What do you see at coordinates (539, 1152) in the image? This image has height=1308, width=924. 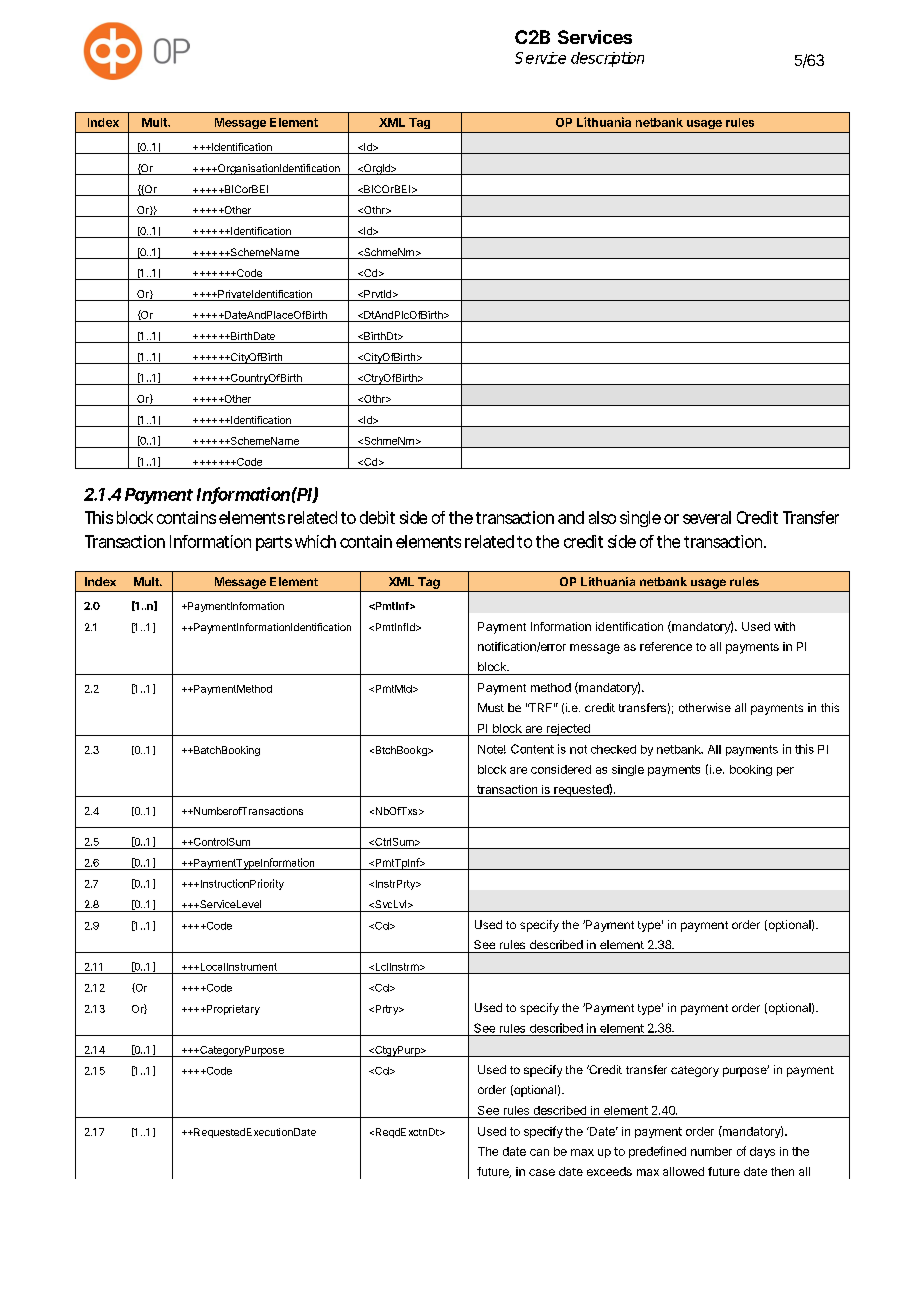 I see `can` at bounding box center [539, 1152].
